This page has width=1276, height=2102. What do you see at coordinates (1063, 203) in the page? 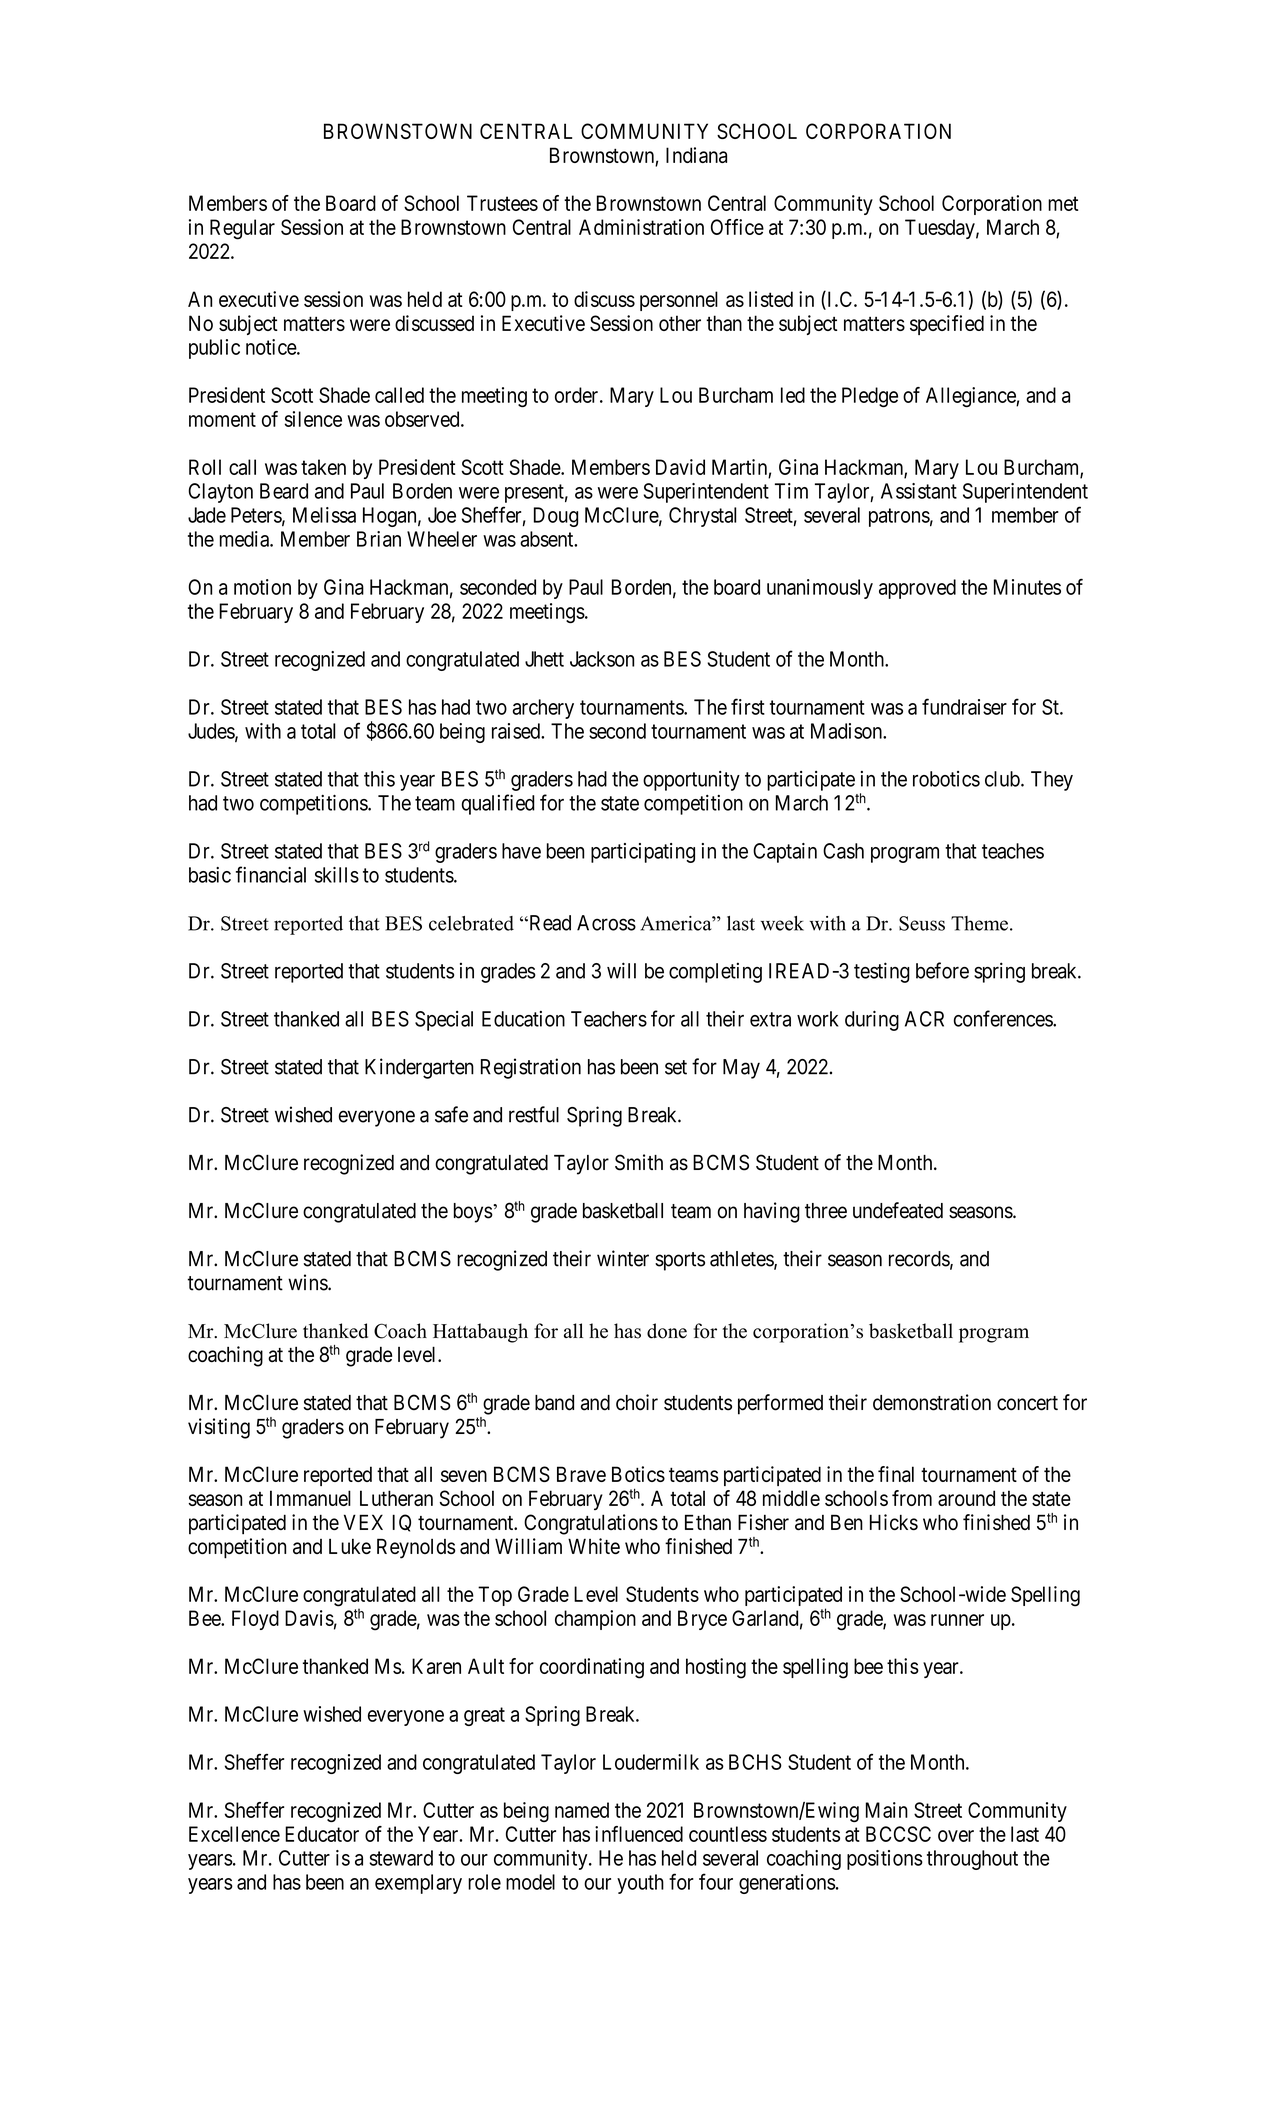
I see `met` at bounding box center [1063, 203].
